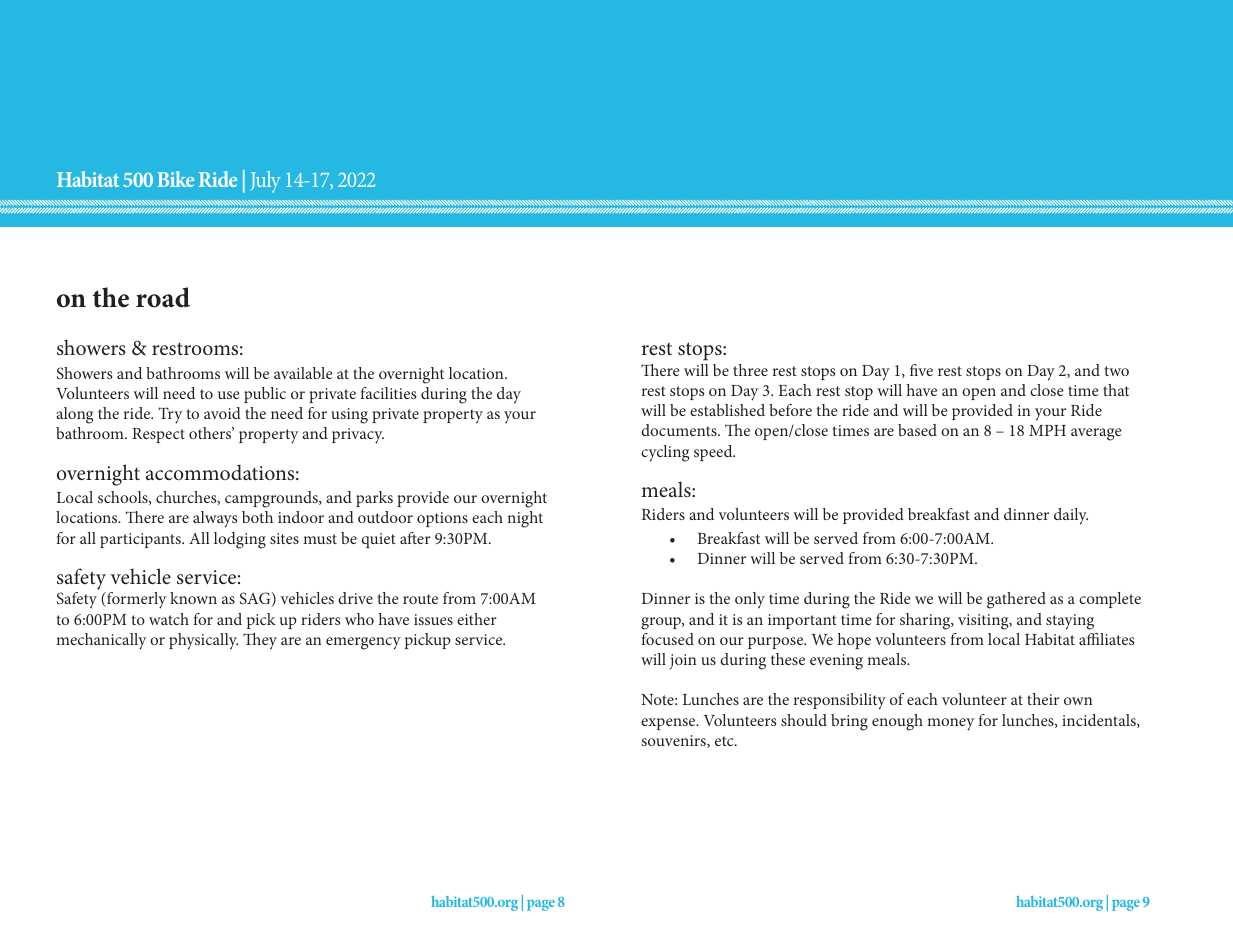 The height and width of the image is (952, 1233). Describe the element at coordinates (669, 724) in the image. I see `expense` at that location.
